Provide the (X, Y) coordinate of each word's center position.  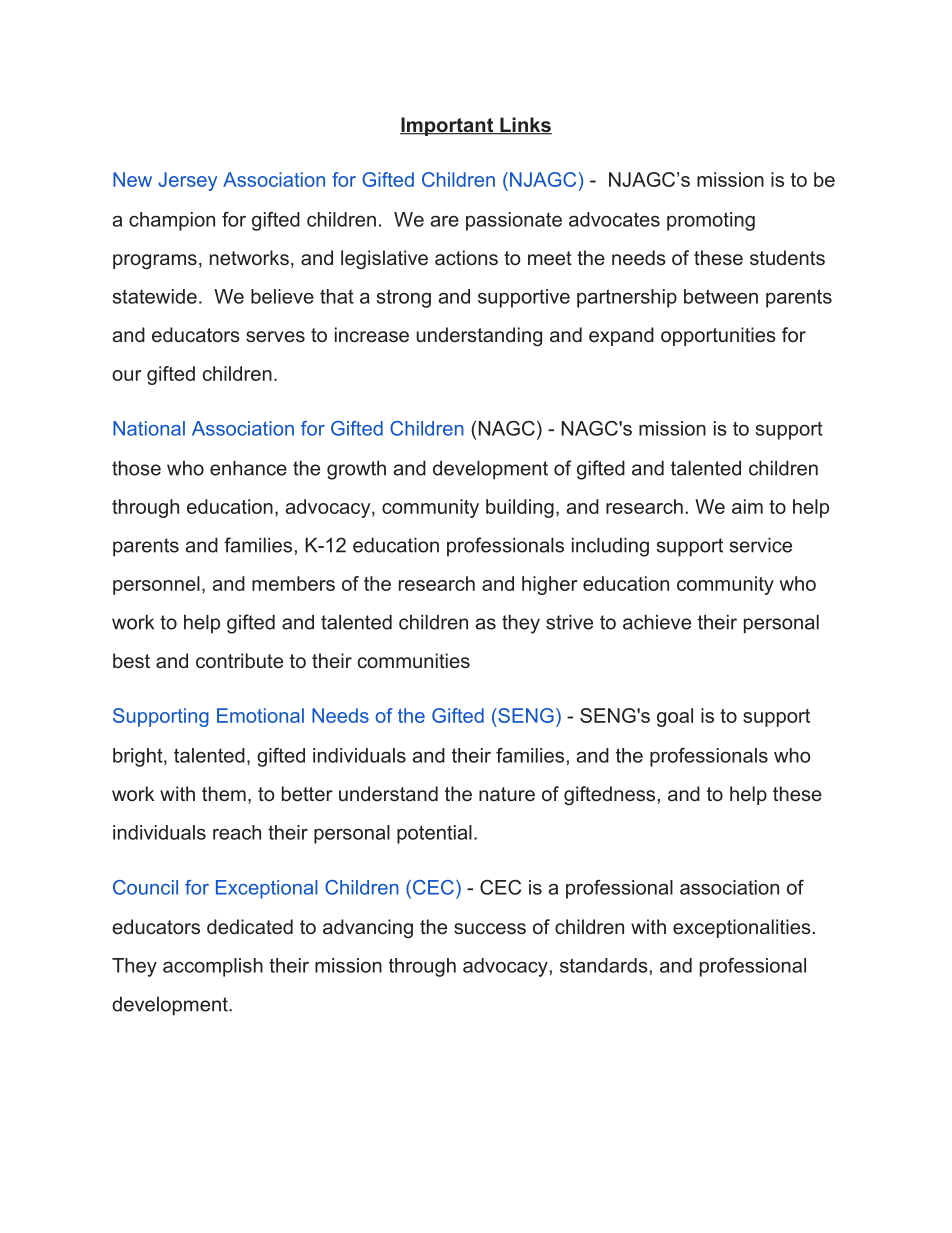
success (490, 928)
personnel (156, 585)
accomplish (213, 967)
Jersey (187, 181)
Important (448, 126)
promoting (711, 221)
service (761, 545)
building (520, 508)
